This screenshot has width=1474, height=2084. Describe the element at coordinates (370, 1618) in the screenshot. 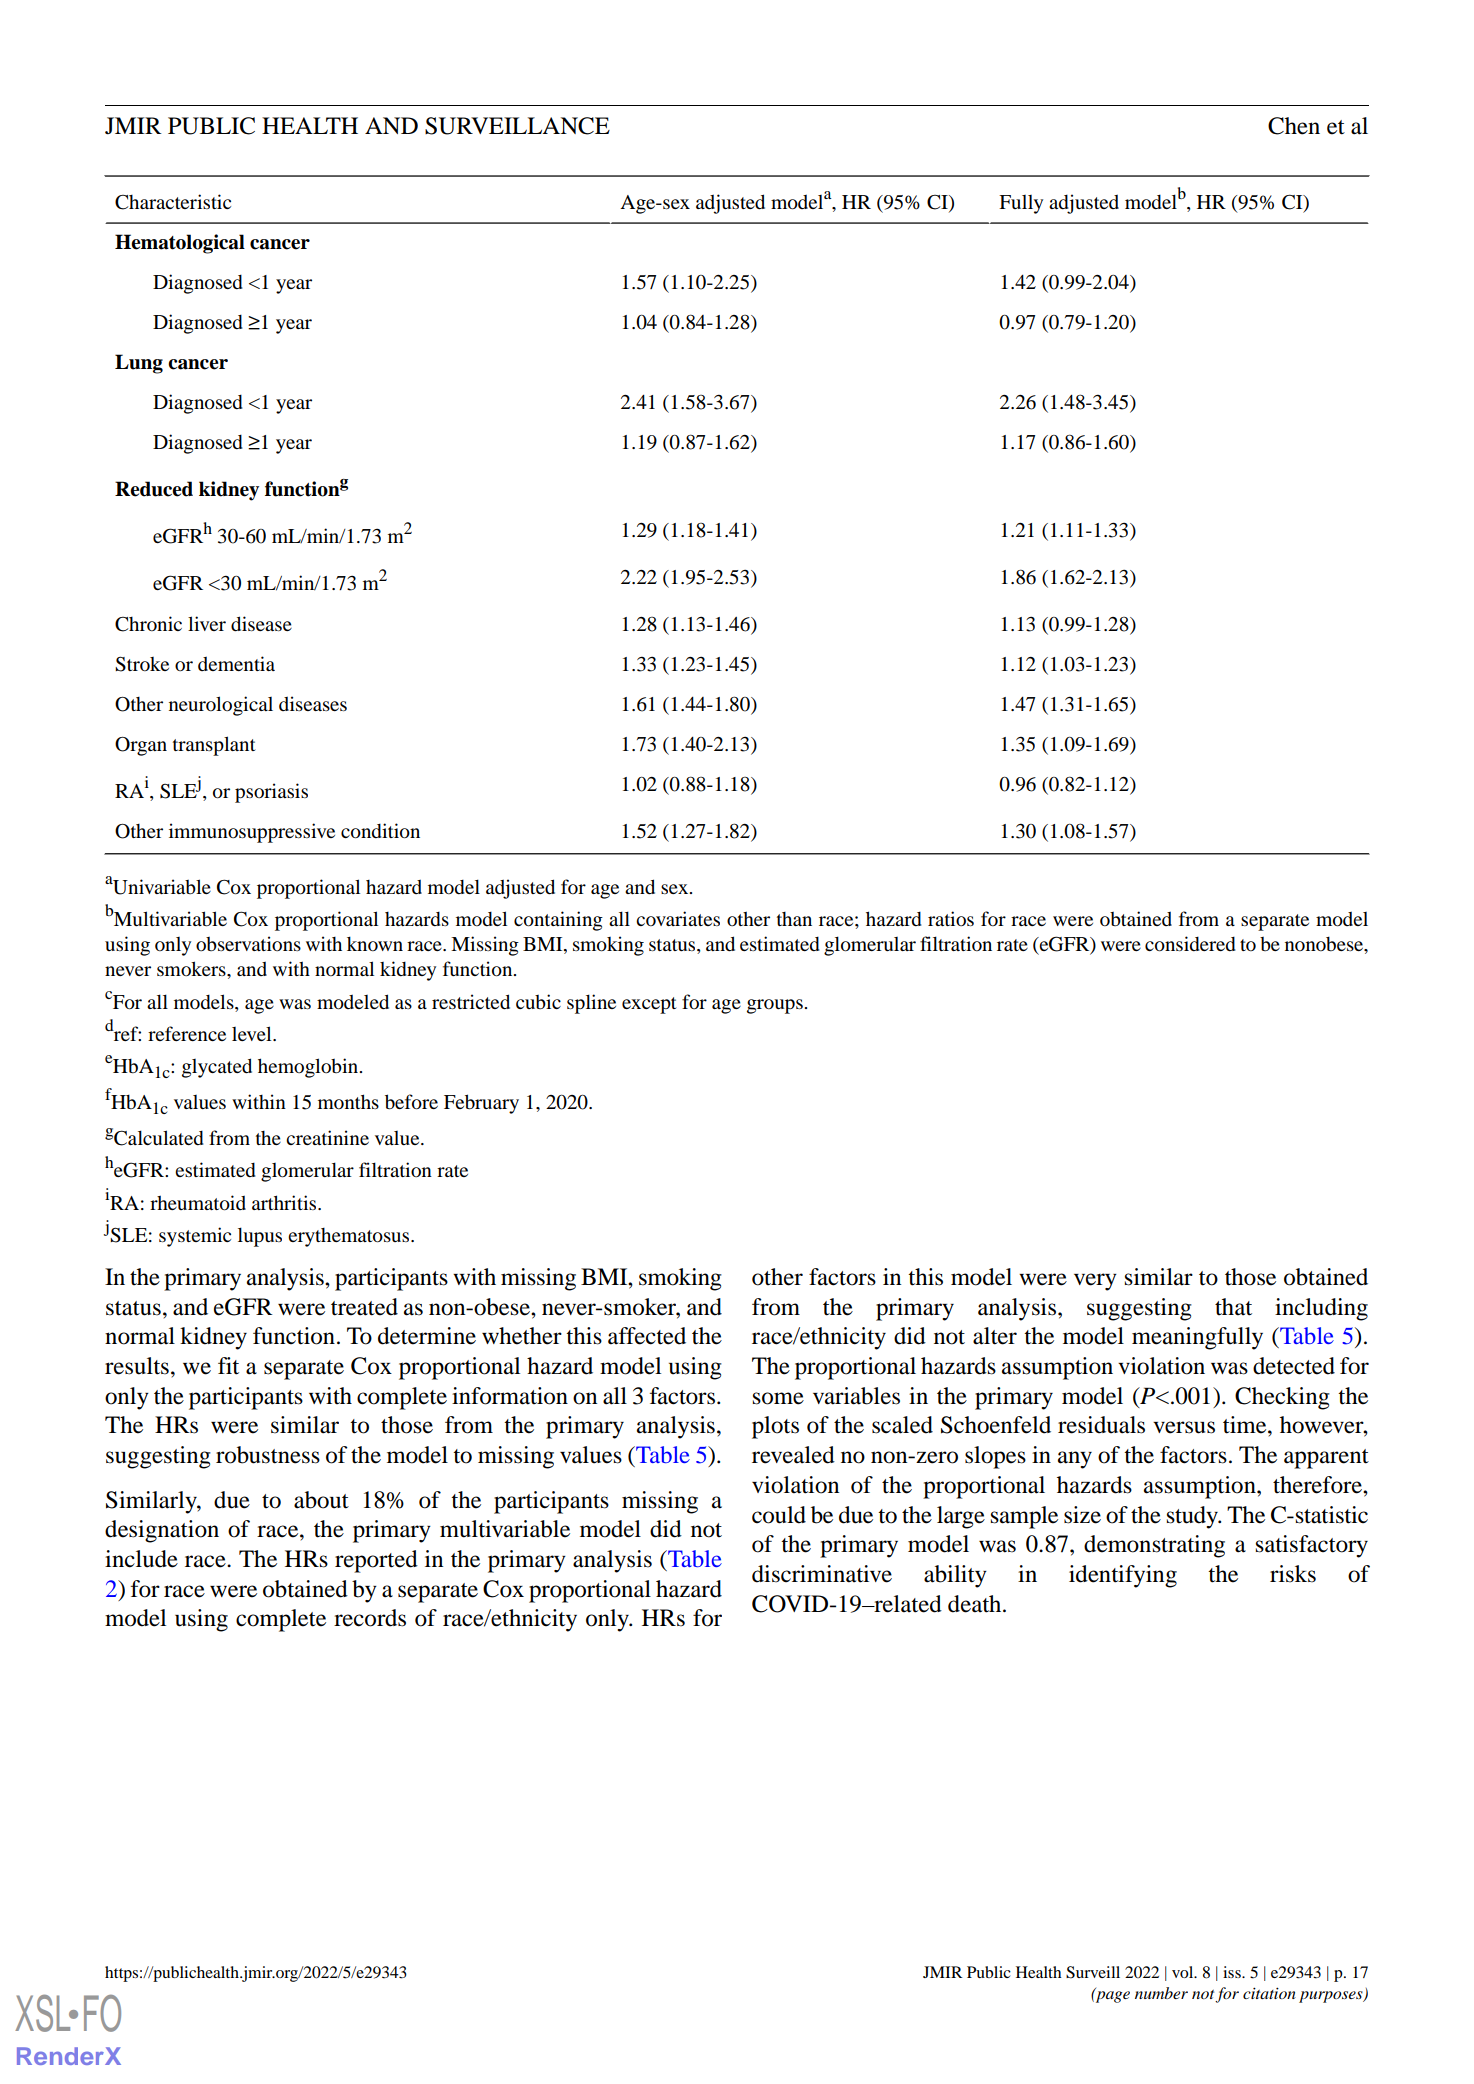

I see `records` at that location.
